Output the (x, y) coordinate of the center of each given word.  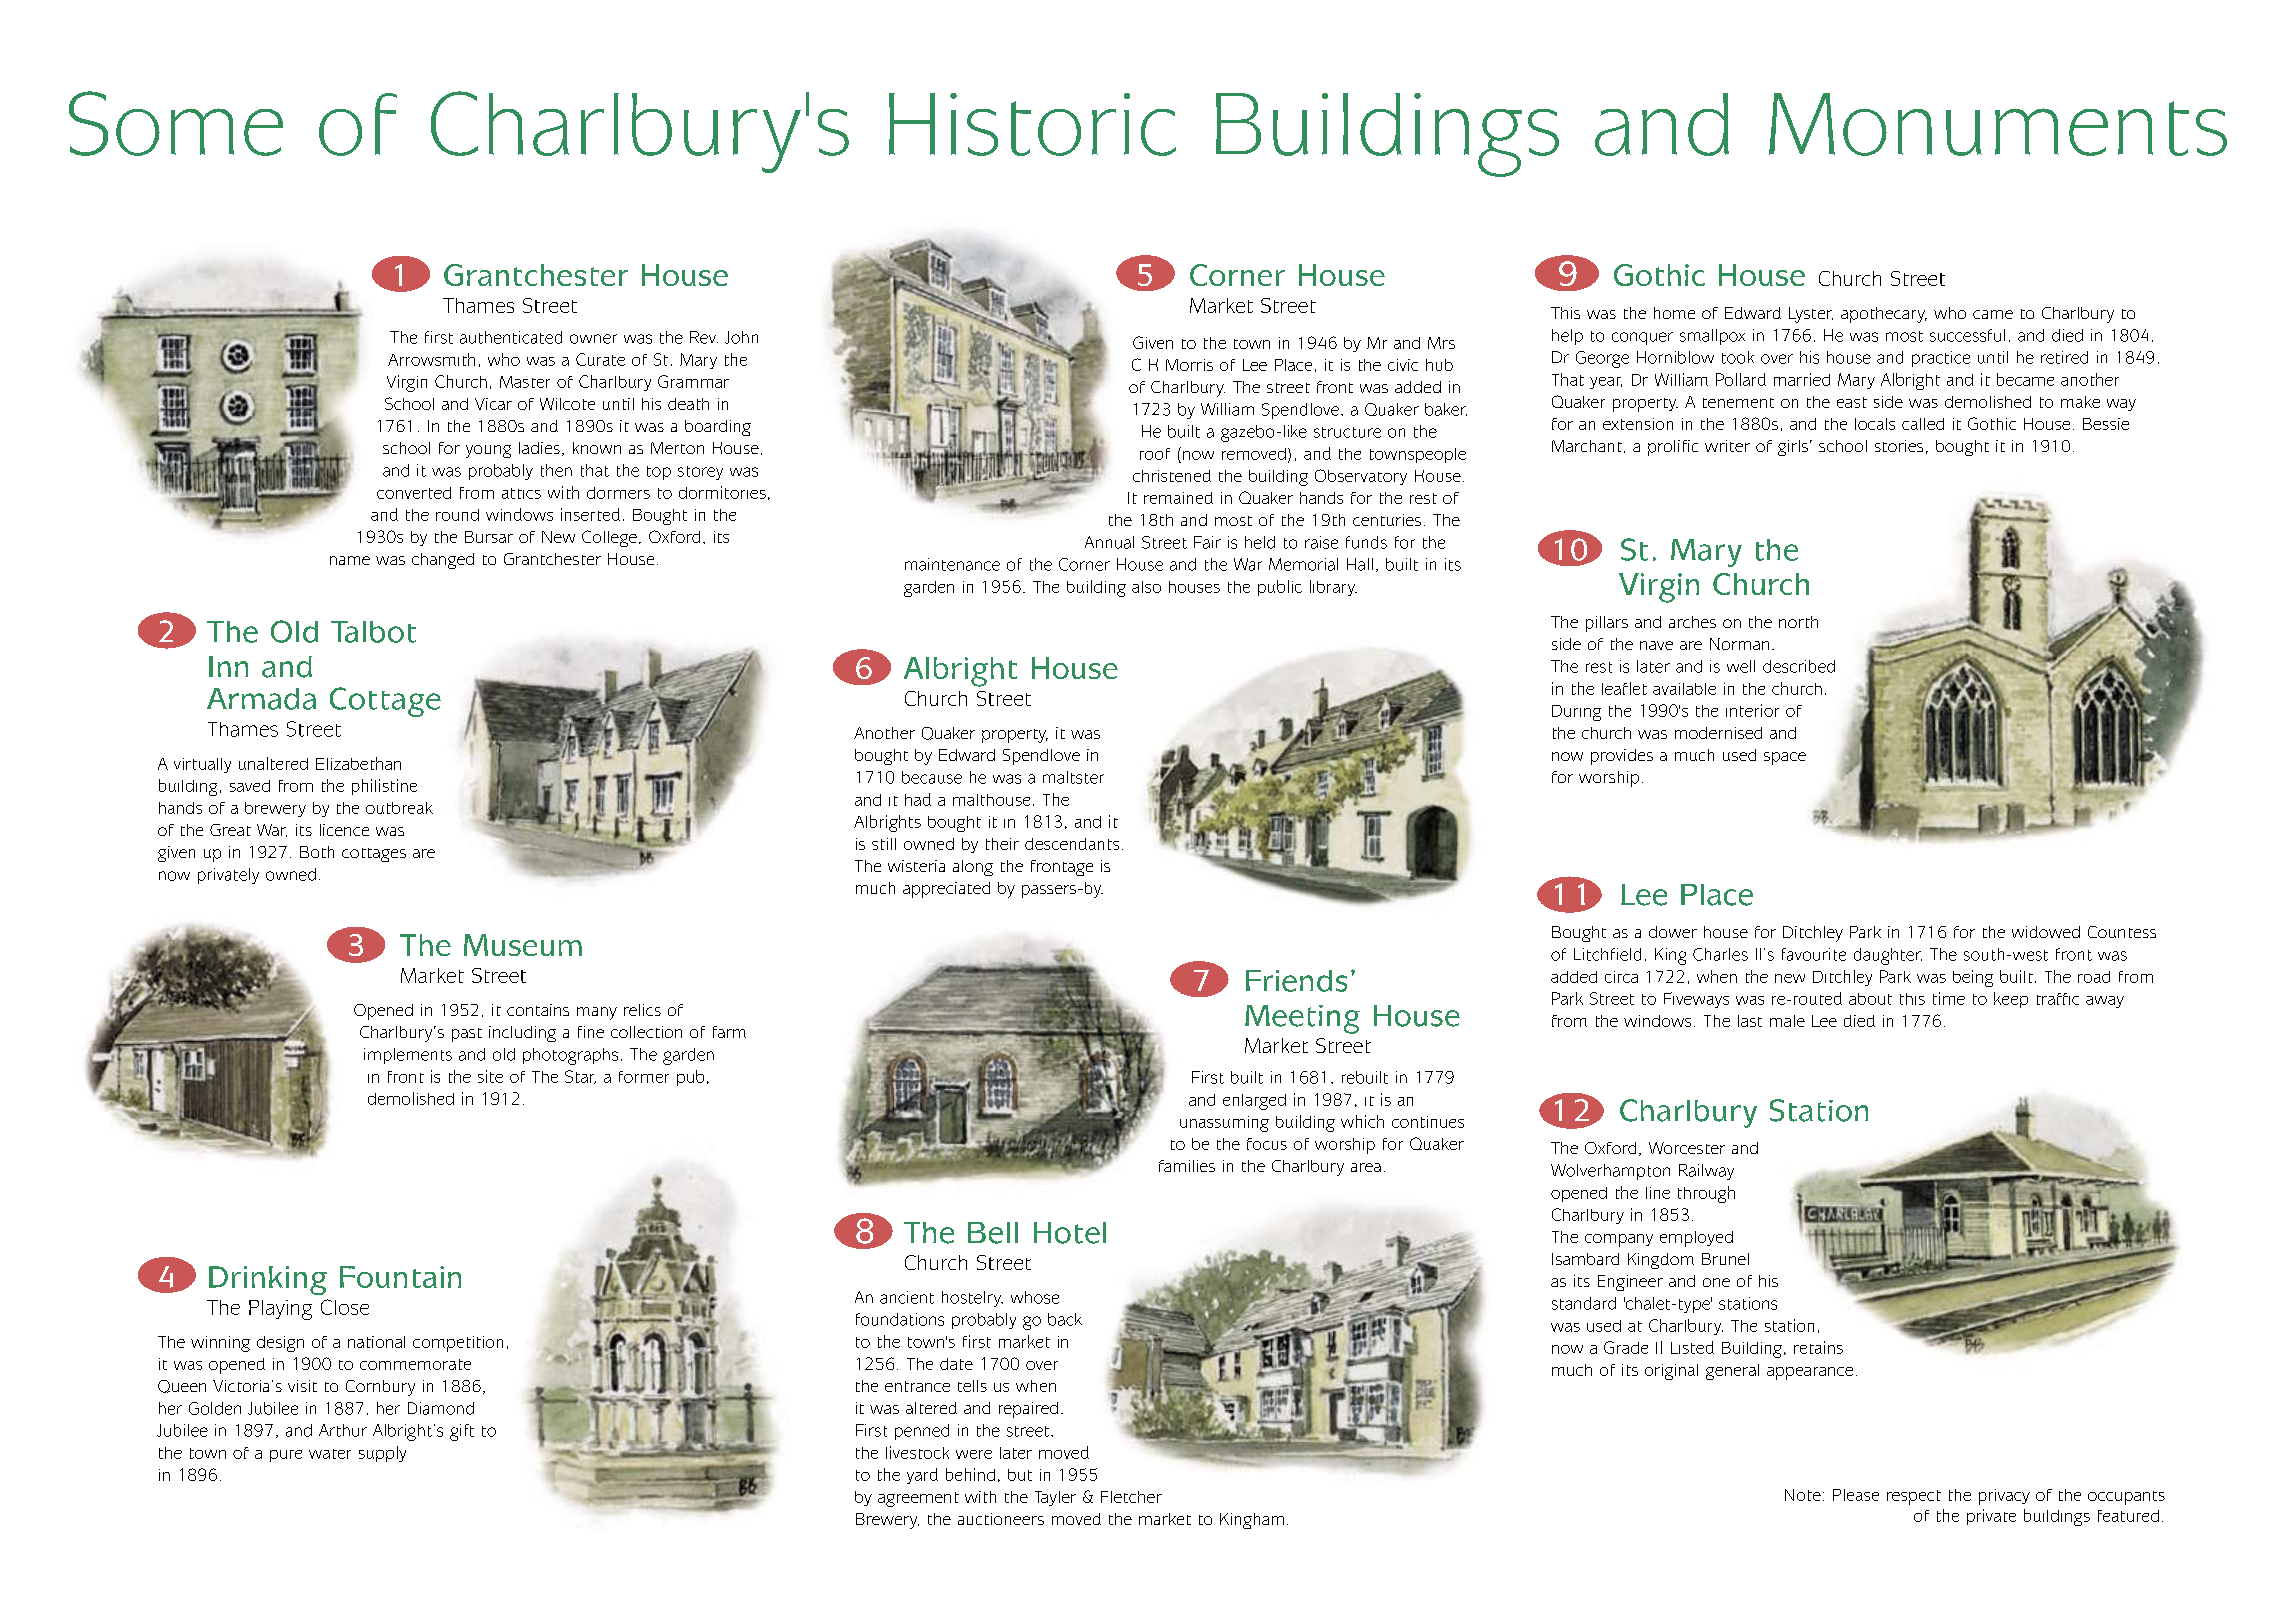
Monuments (1998, 124)
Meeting (1302, 1019)
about (1870, 999)
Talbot (373, 632)
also (1146, 587)
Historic (1032, 124)
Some (176, 123)
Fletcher (1131, 1497)
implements (408, 1056)
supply (382, 1454)
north (1798, 622)
